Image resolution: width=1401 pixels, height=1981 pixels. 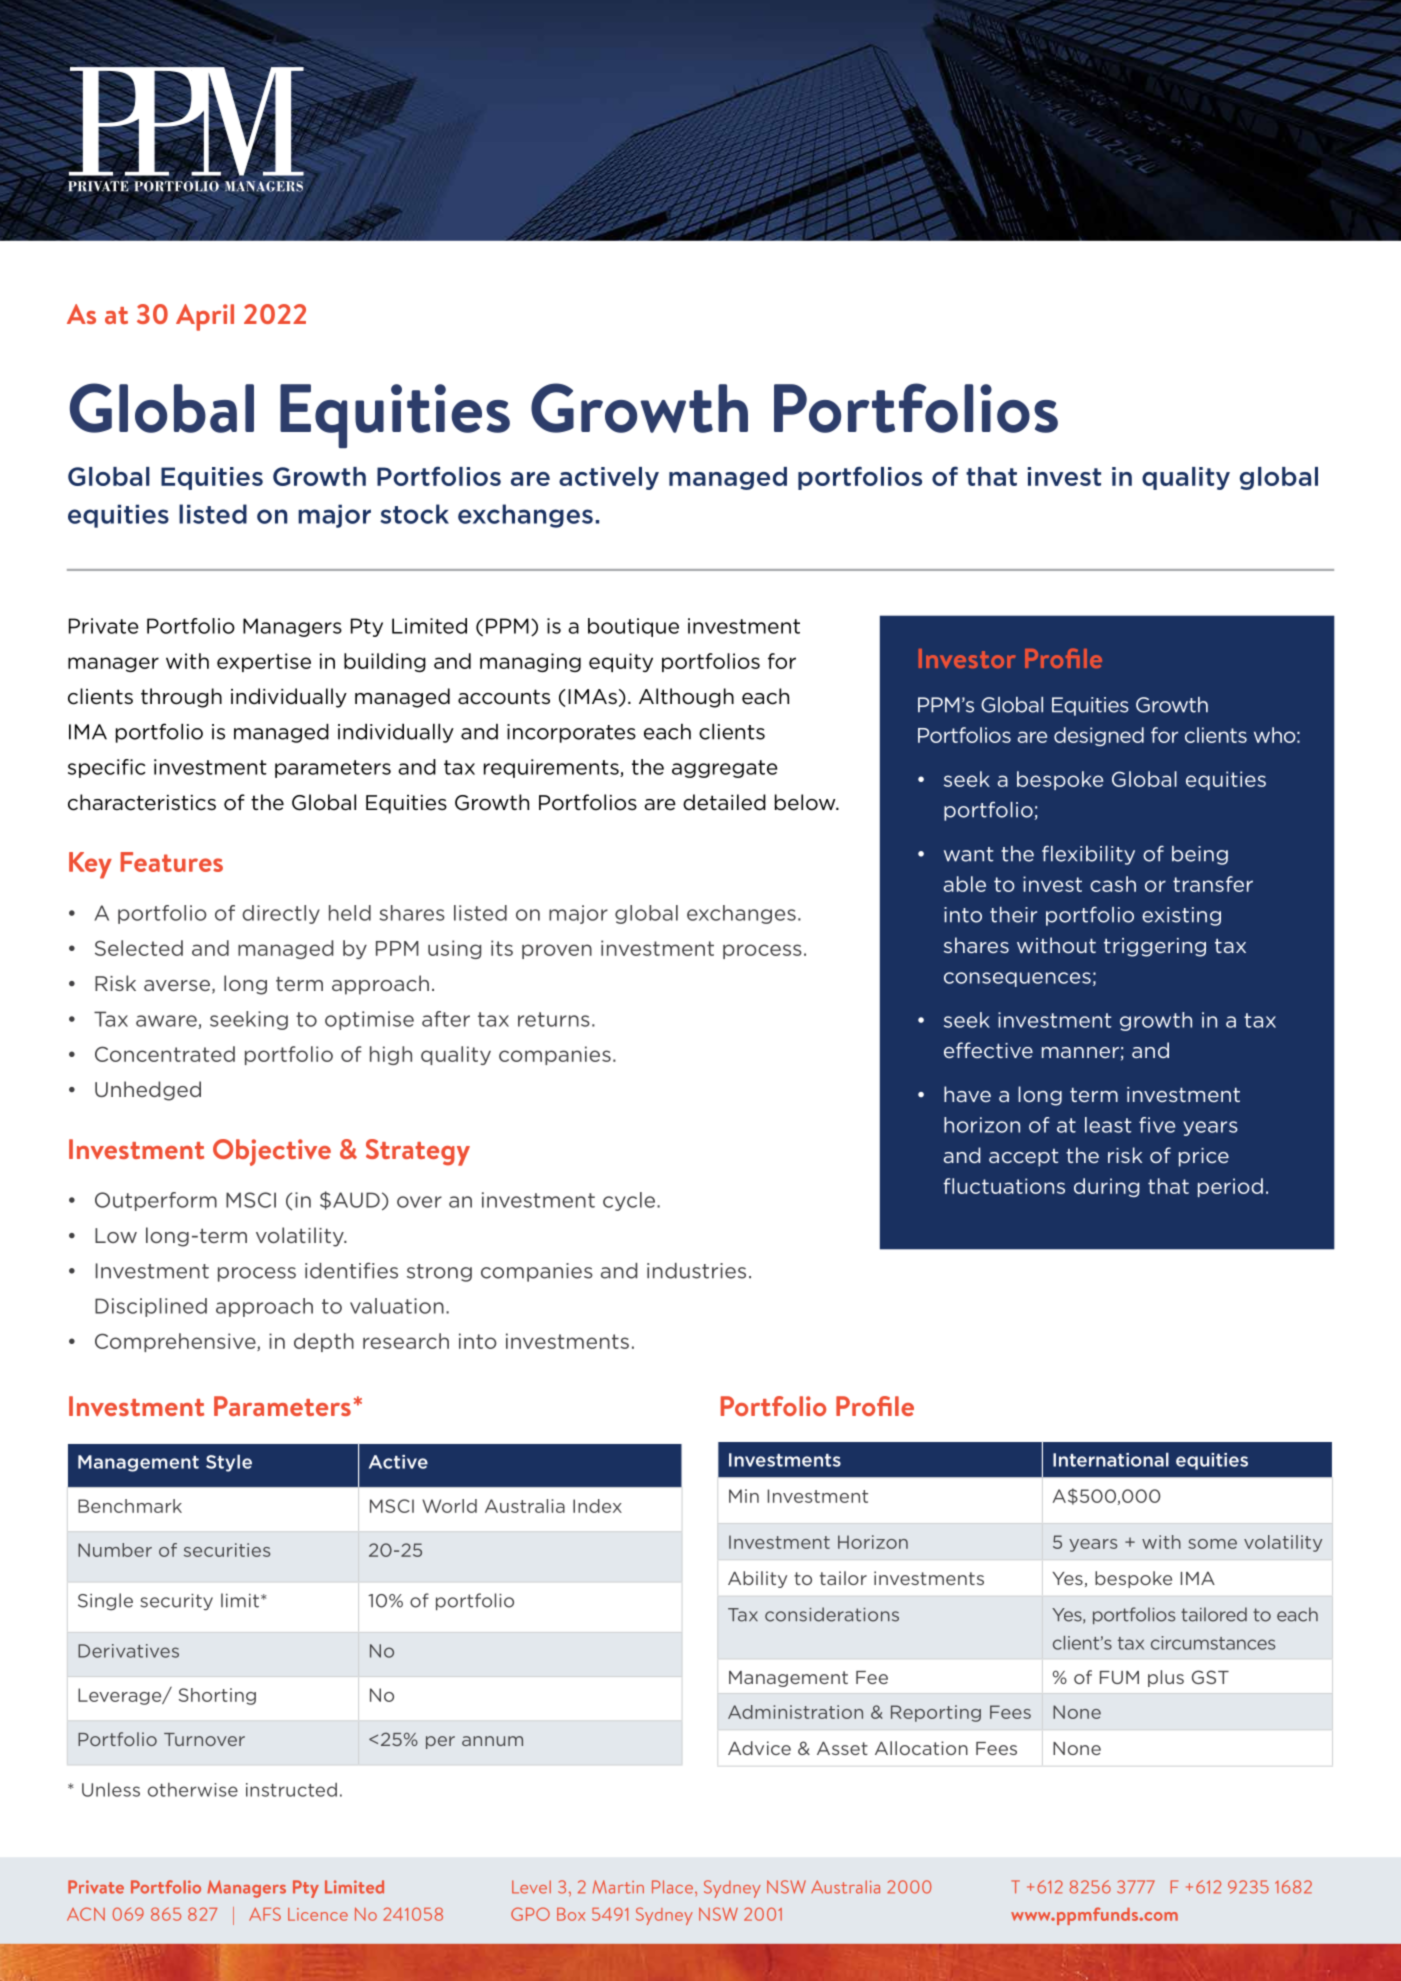 I want to click on Features, so click(x=172, y=862).
